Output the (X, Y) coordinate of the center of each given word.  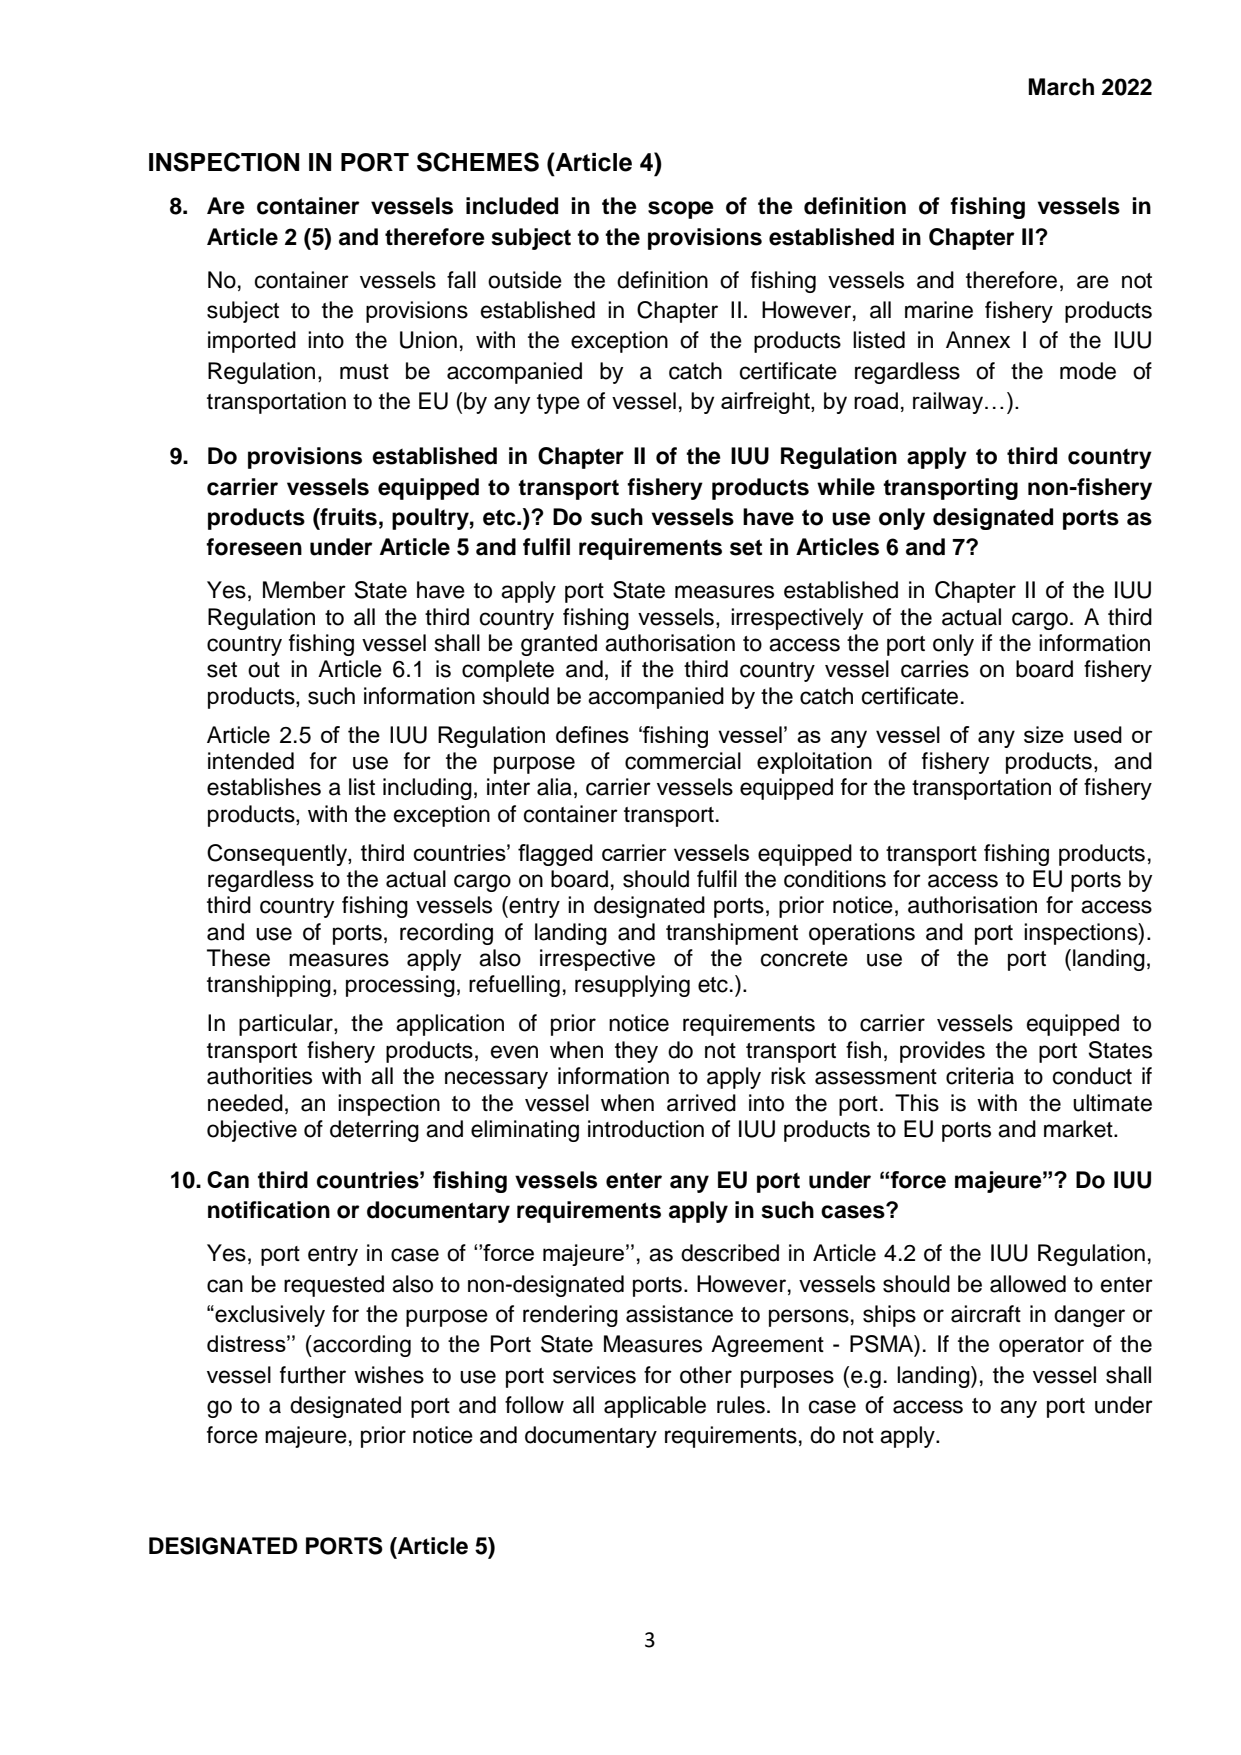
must (364, 372)
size (1044, 734)
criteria (980, 1076)
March (1061, 87)
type (558, 404)
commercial (683, 761)
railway (948, 403)
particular (287, 1025)
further (313, 1375)
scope (681, 210)
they (636, 1052)
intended (251, 761)
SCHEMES (478, 162)
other (706, 1375)
